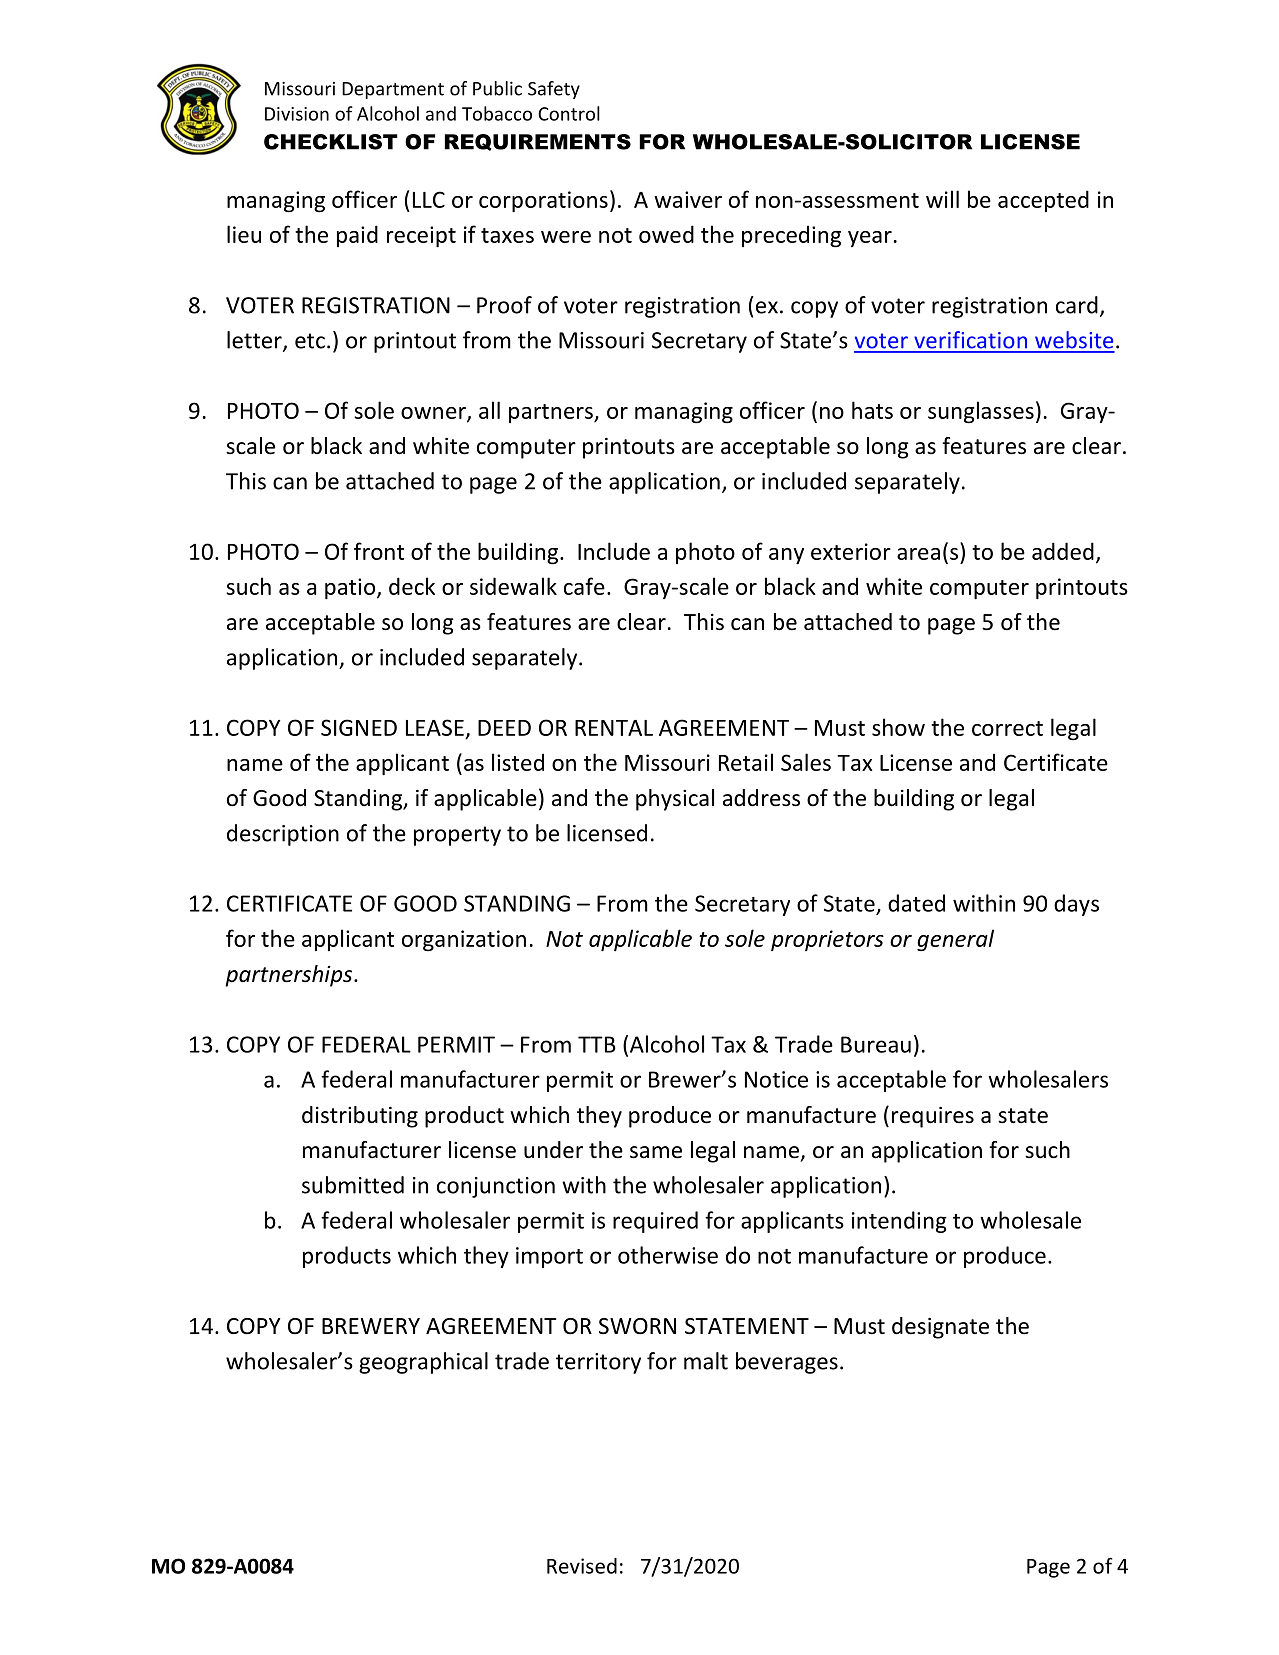  I want to click on geographical, so click(423, 1363).
